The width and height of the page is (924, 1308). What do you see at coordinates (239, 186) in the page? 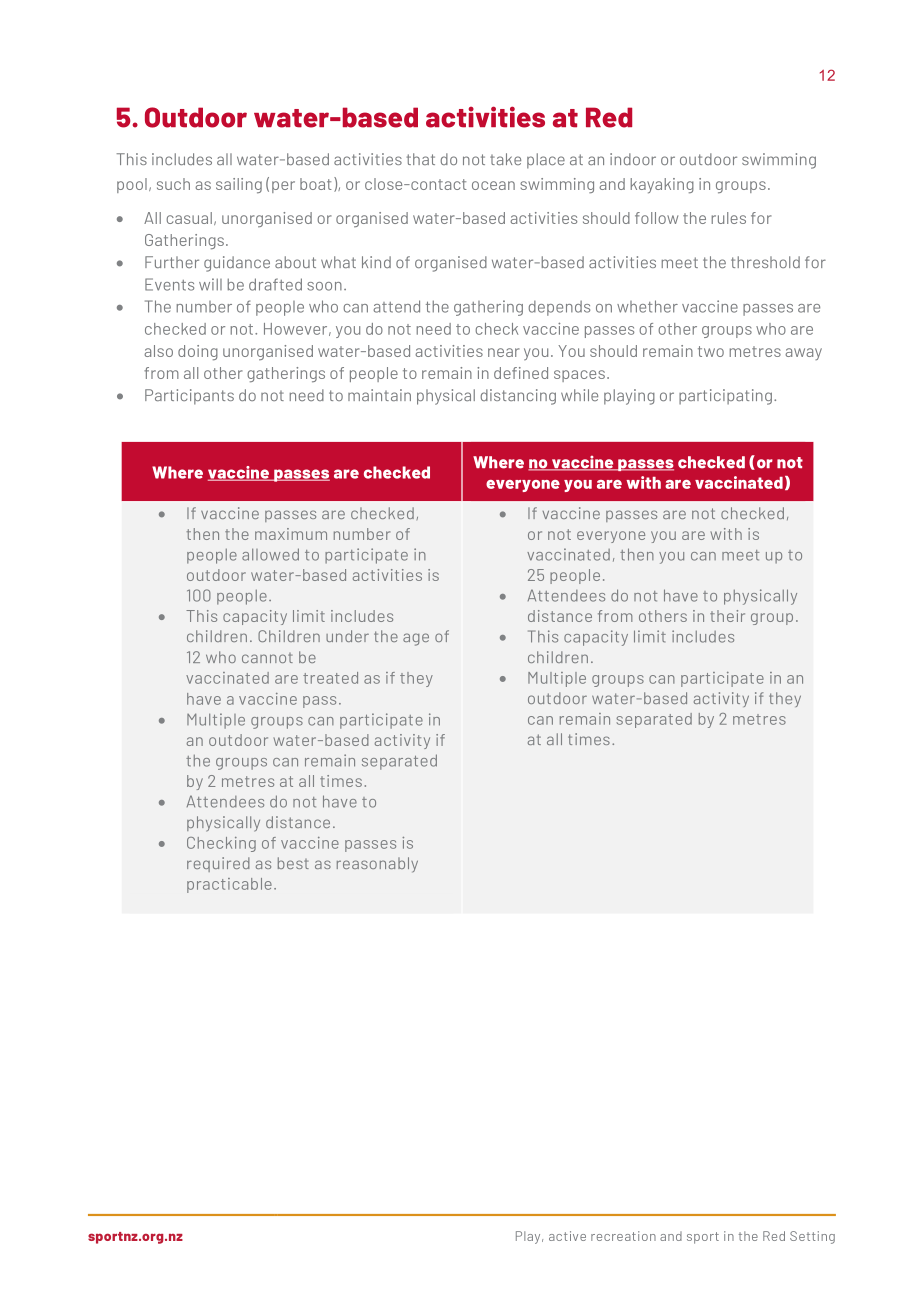
I see `sailing` at bounding box center [239, 186].
